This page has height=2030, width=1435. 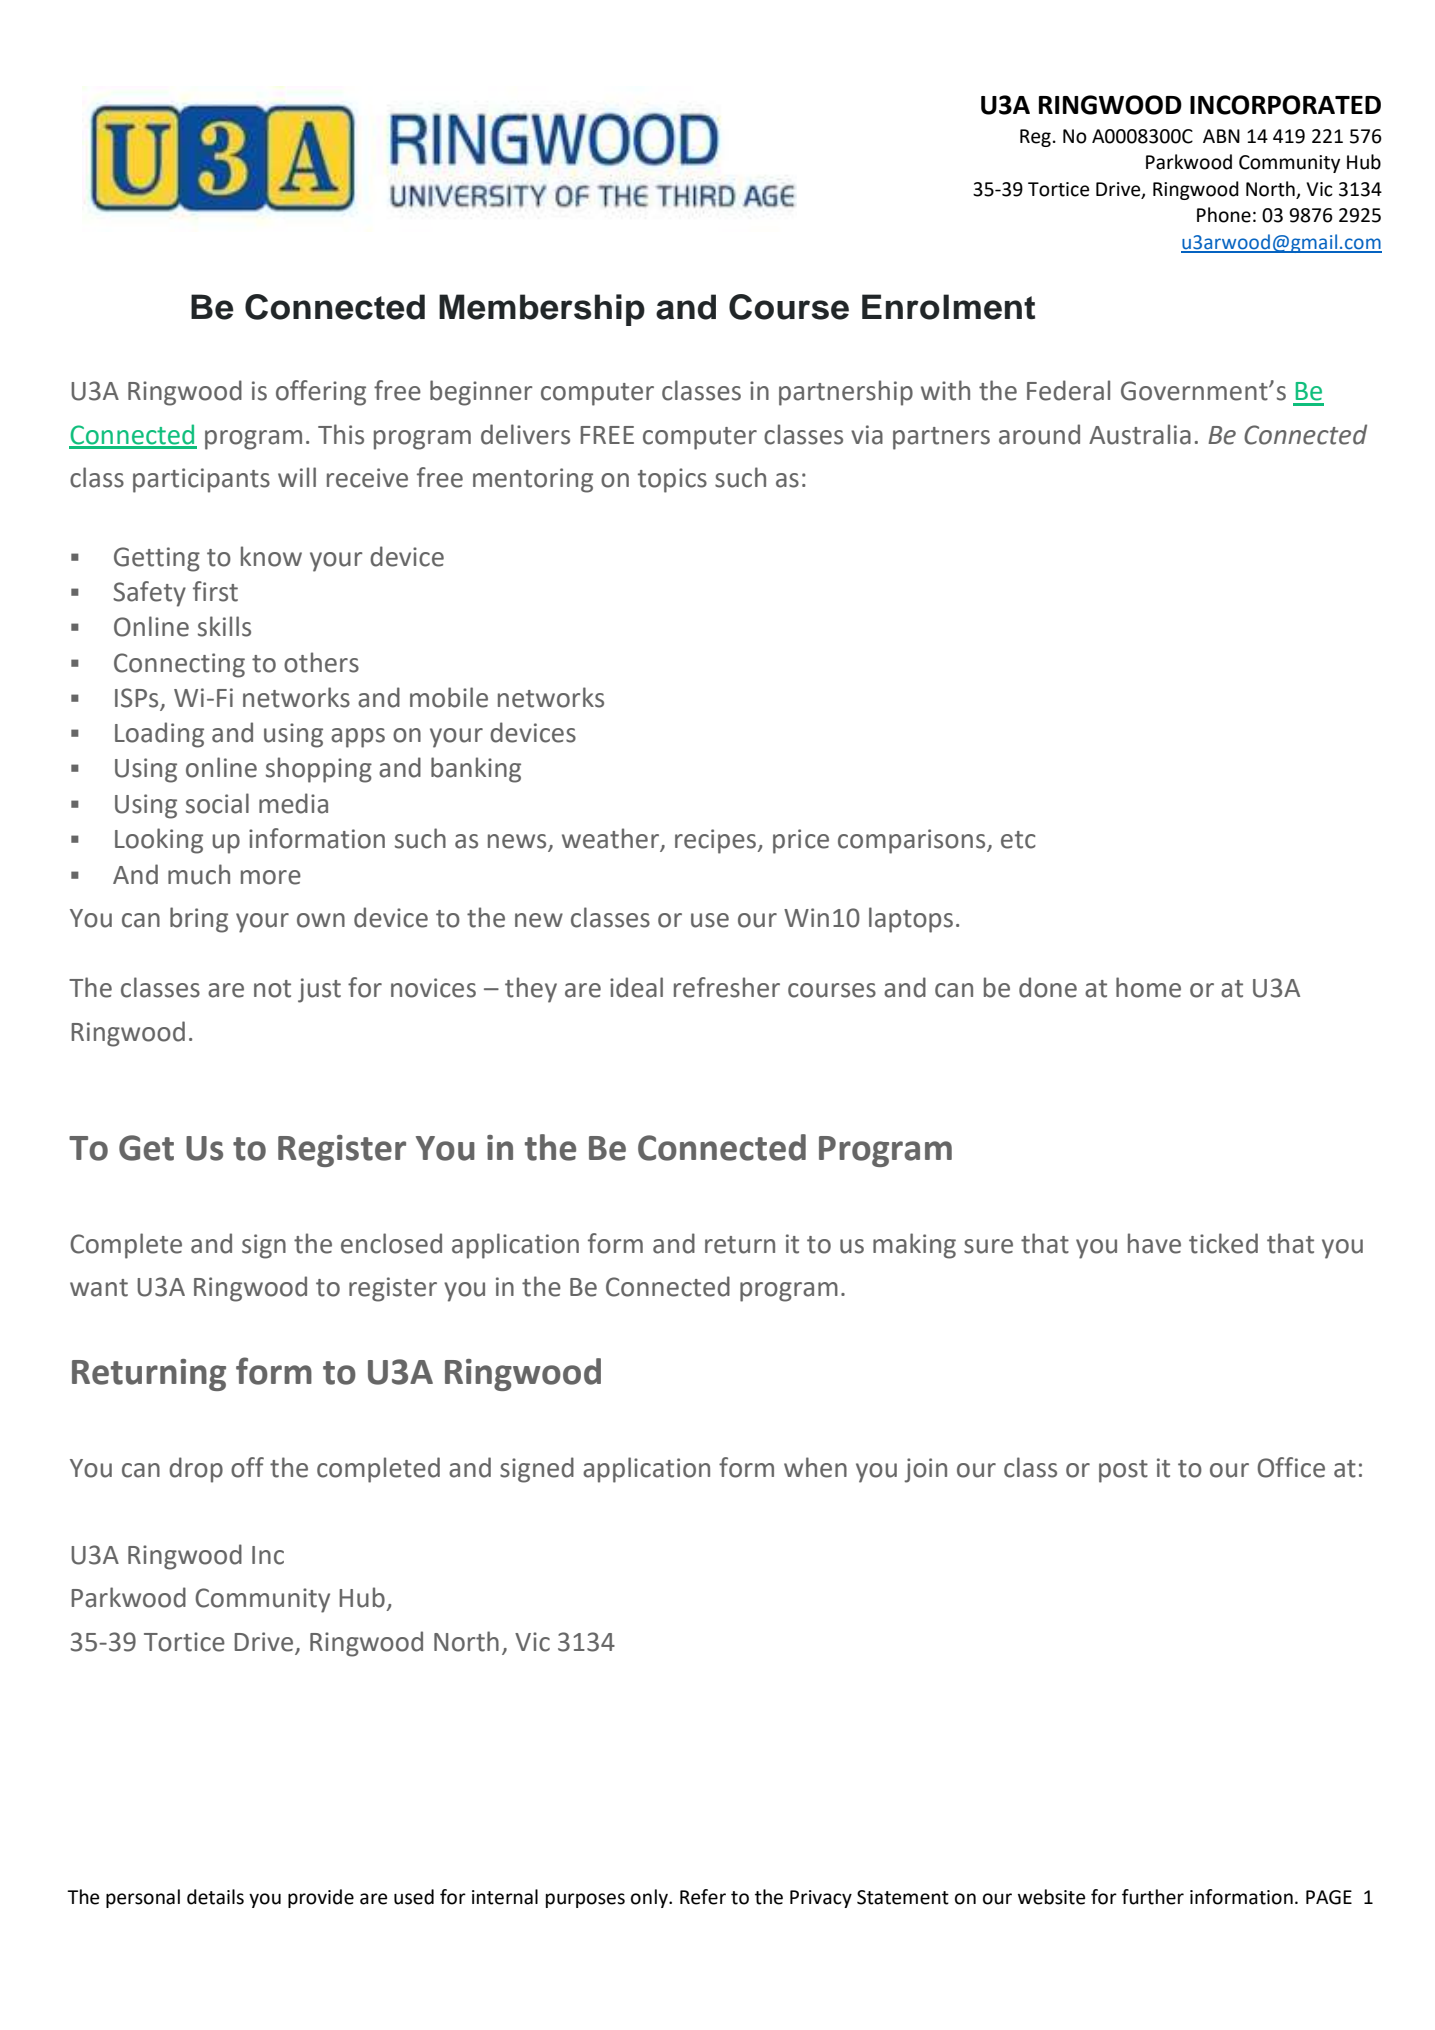 What do you see at coordinates (215, 1897) in the page?
I see `details` at bounding box center [215, 1897].
